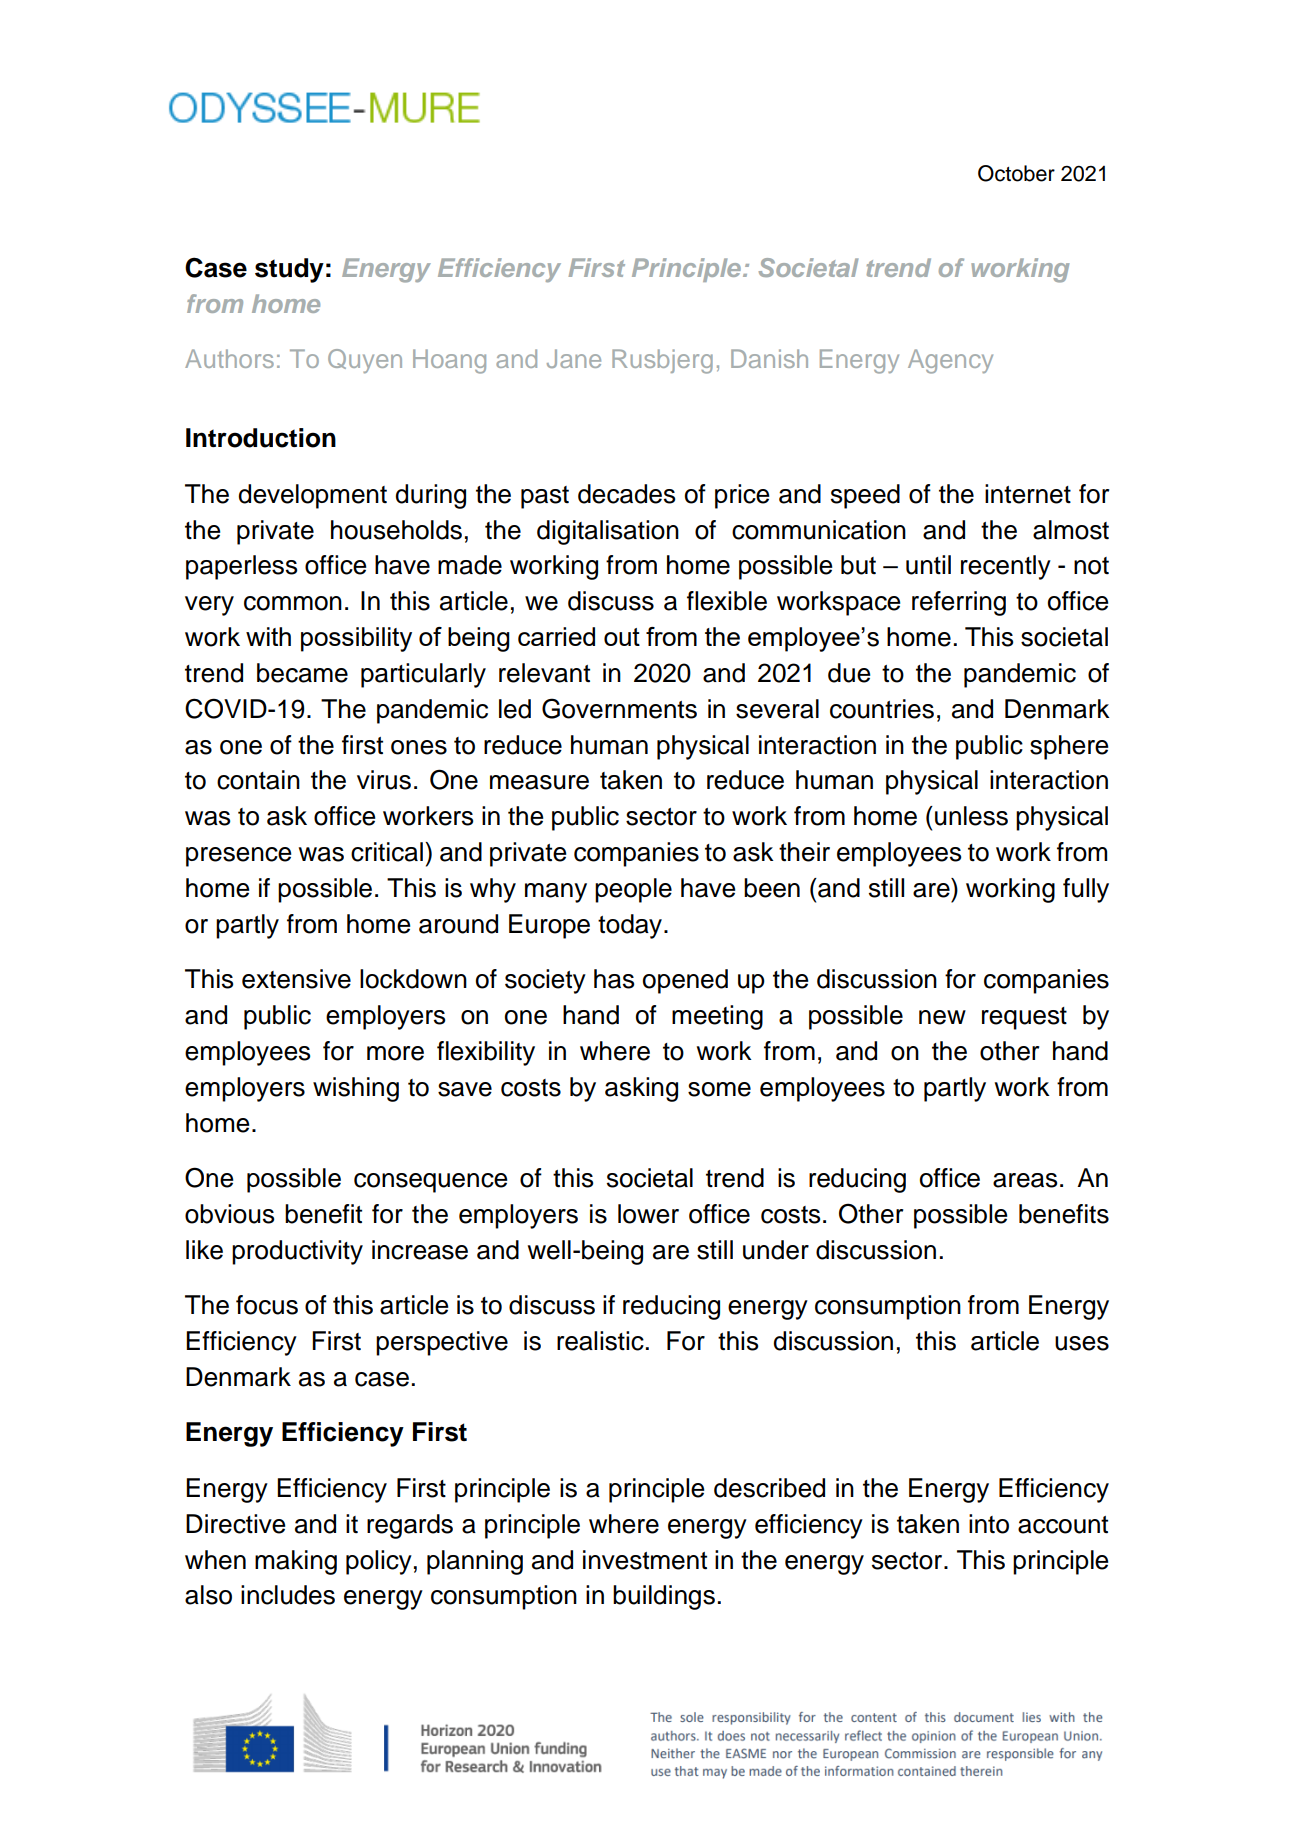  What do you see at coordinates (289, 270) in the screenshot?
I see `study` at bounding box center [289, 270].
